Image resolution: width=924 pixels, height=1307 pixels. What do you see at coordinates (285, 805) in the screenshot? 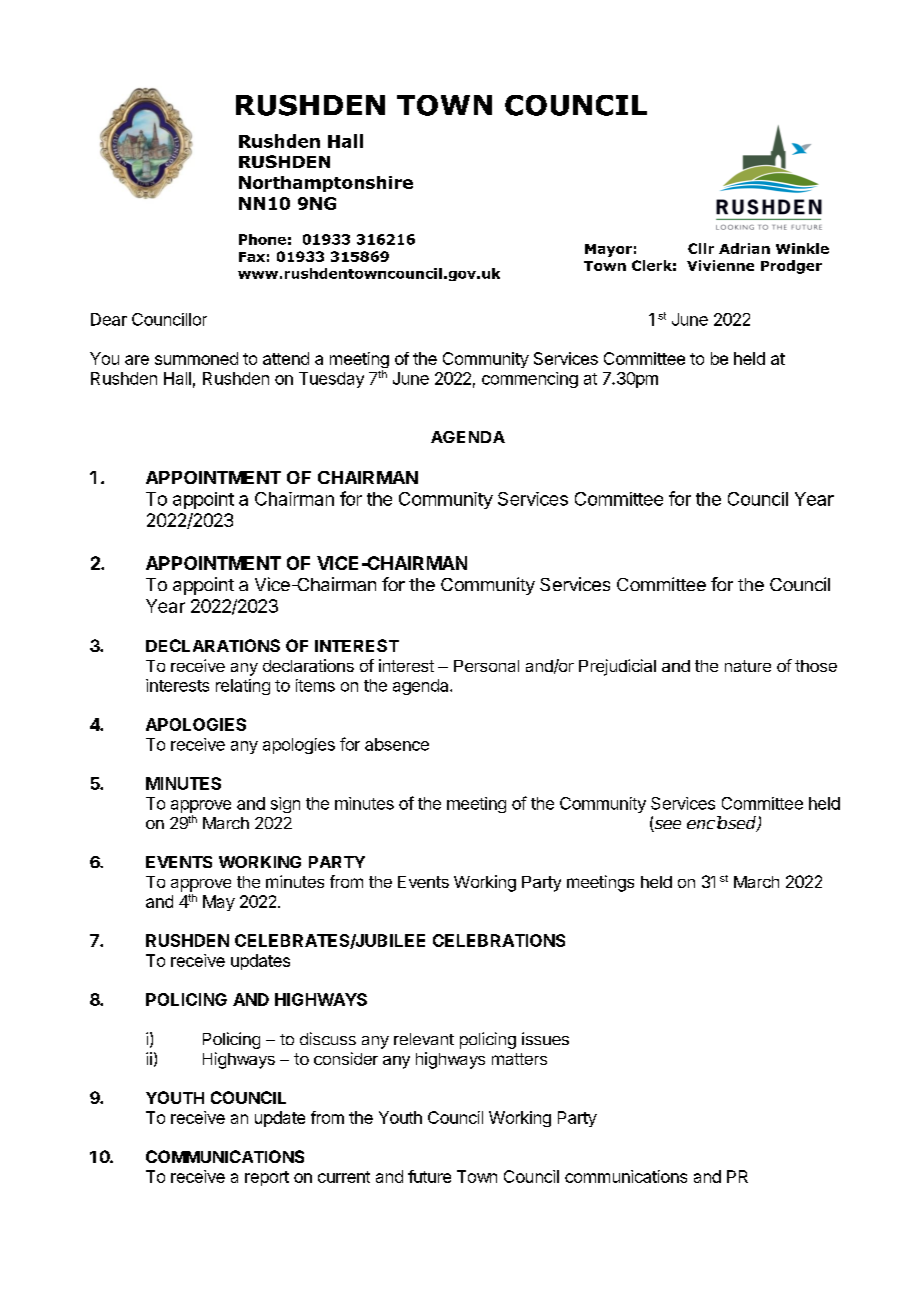
I see `sign` at bounding box center [285, 805].
